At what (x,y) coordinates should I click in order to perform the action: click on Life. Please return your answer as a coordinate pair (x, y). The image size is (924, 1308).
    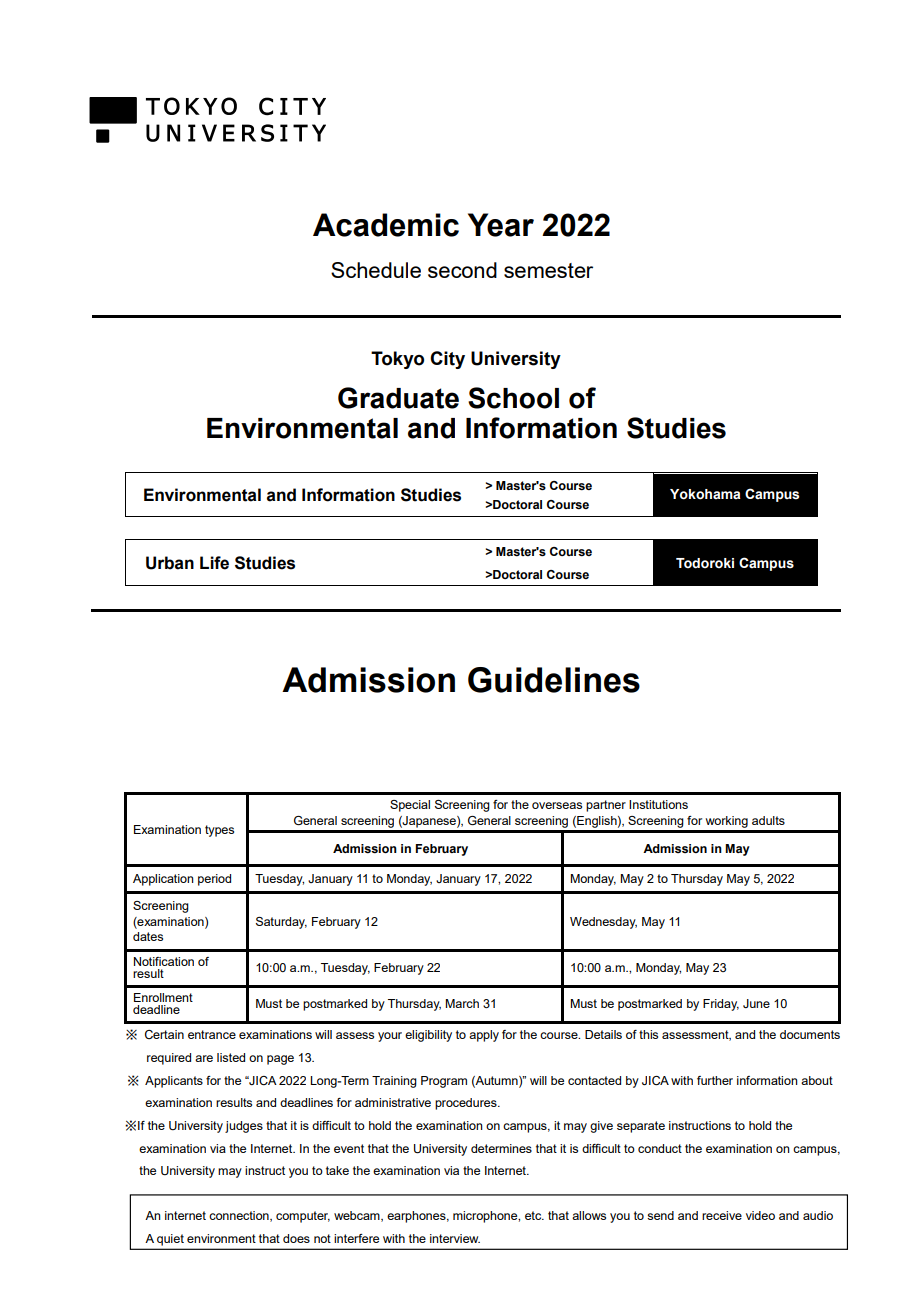
    Looking at the image, I should click on (214, 563).
